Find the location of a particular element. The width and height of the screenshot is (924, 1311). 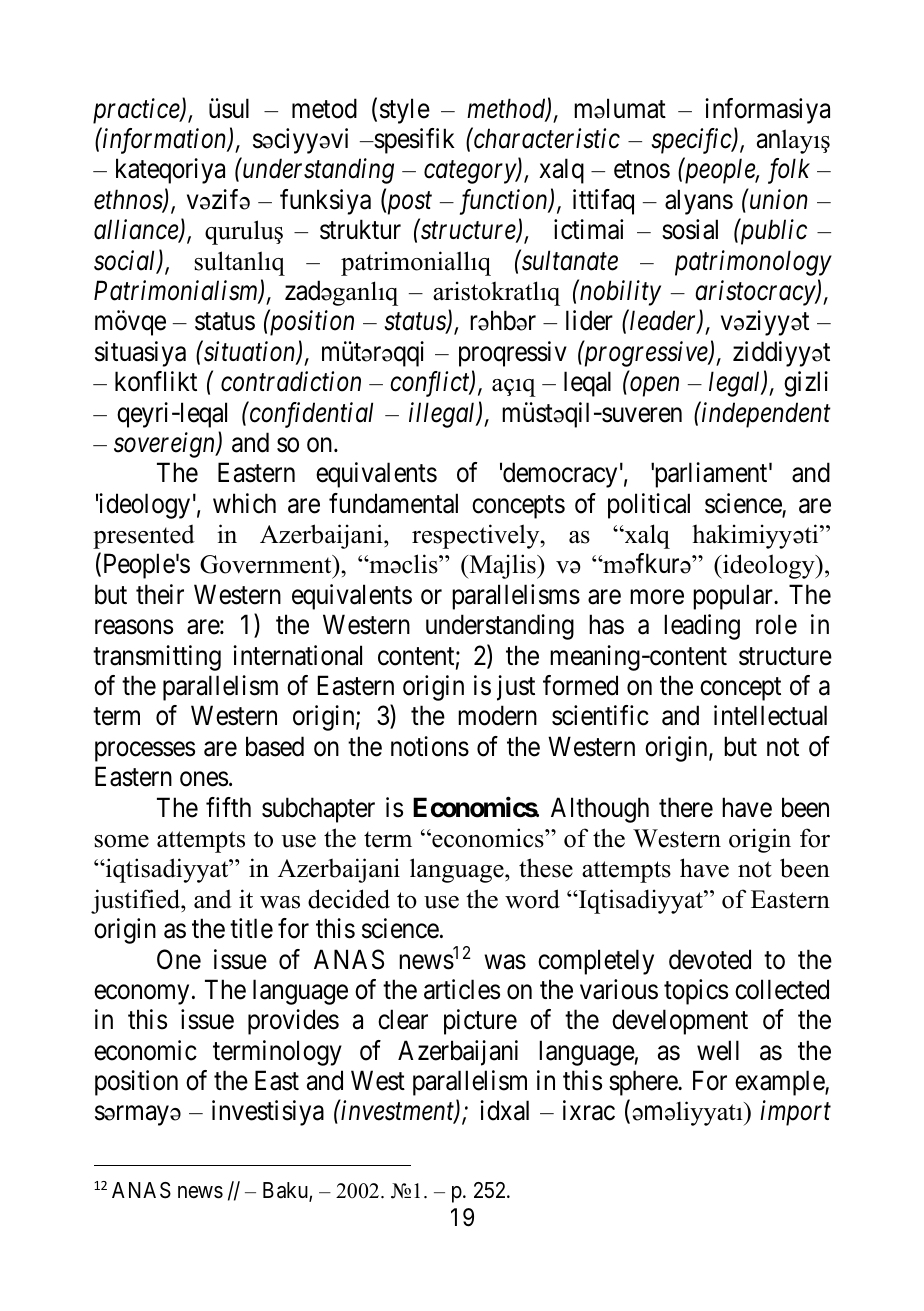

picture is located at coordinates (480, 1022).
